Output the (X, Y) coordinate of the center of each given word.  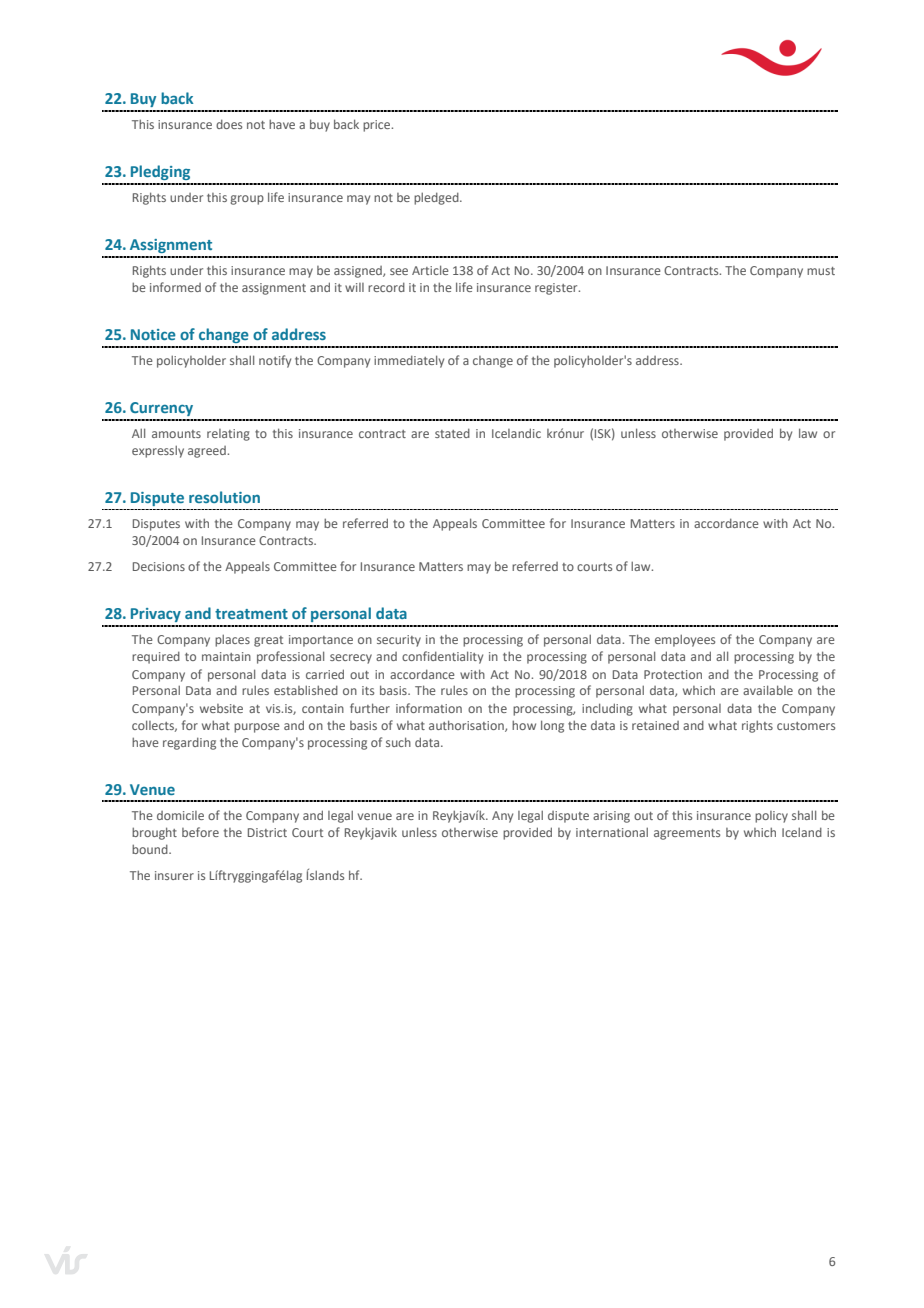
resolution (224, 497)
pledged (437, 198)
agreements (687, 834)
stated (452, 433)
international (612, 832)
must (821, 271)
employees (685, 640)
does (229, 124)
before (200, 832)
